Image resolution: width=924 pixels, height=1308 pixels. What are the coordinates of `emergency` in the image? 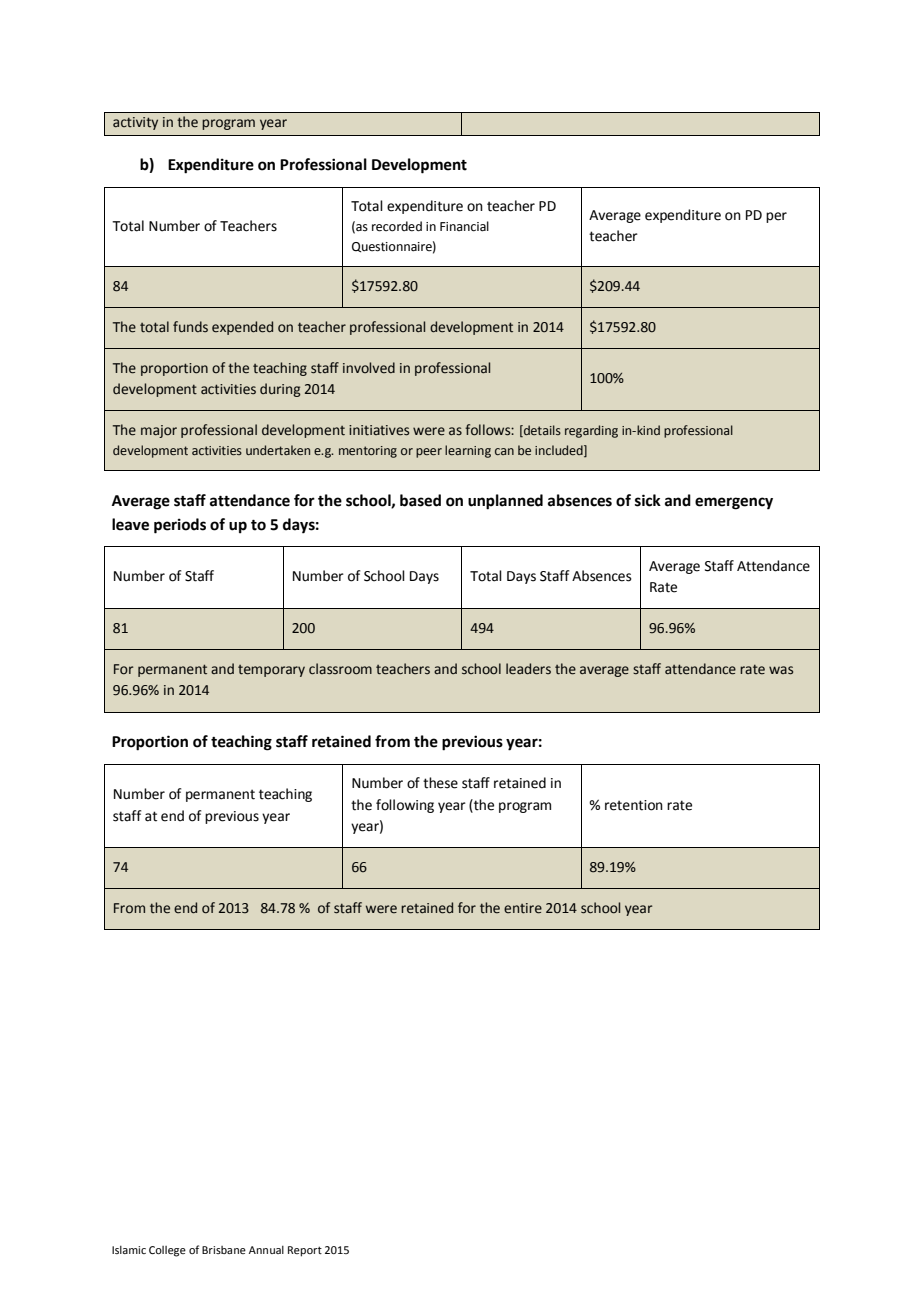 It's located at (734, 503).
